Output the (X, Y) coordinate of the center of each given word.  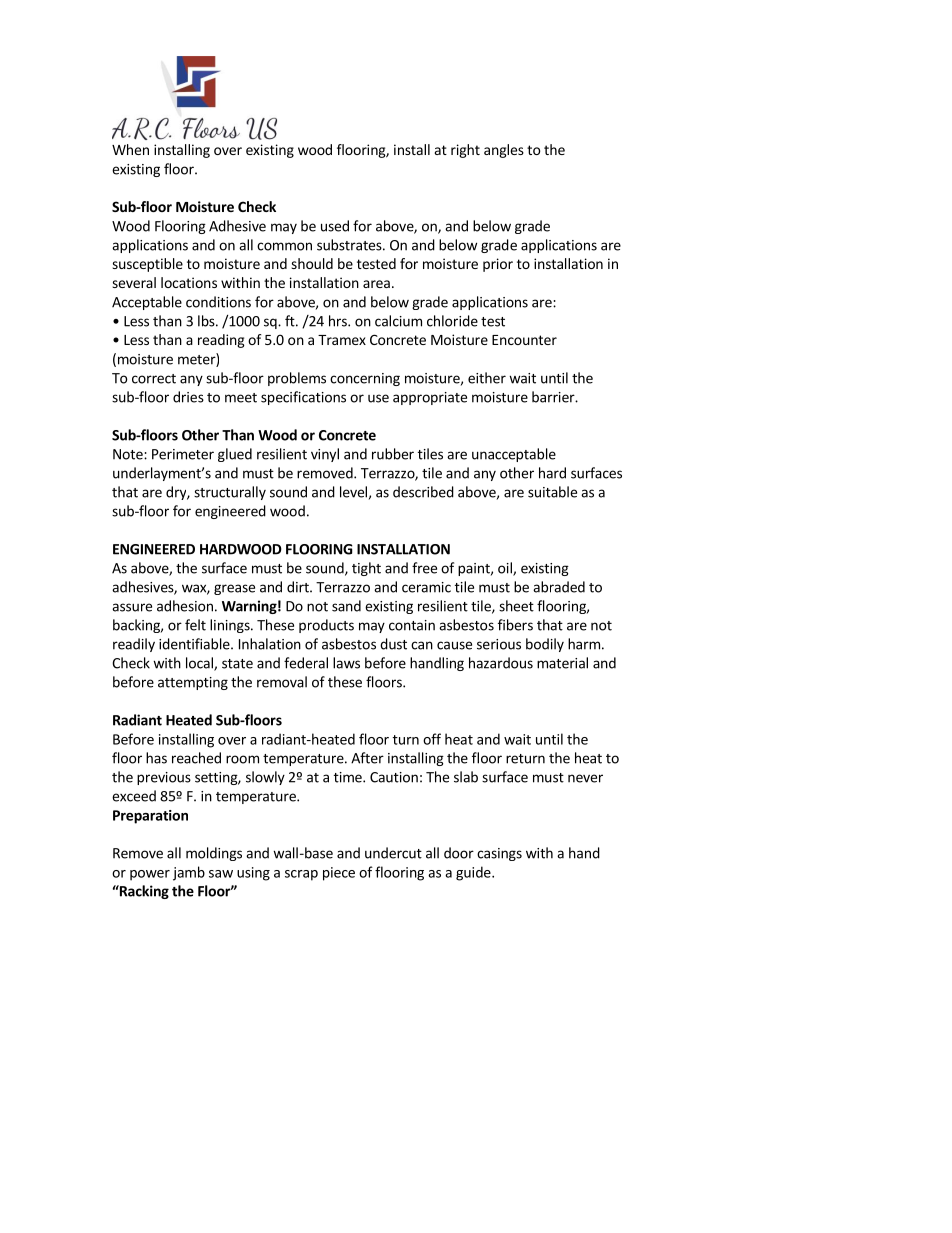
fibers (515, 625)
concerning (365, 379)
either (487, 378)
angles (504, 151)
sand (346, 606)
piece (339, 874)
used (335, 226)
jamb (189, 873)
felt (195, 625)
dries (188, 397)
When (130, 149)
